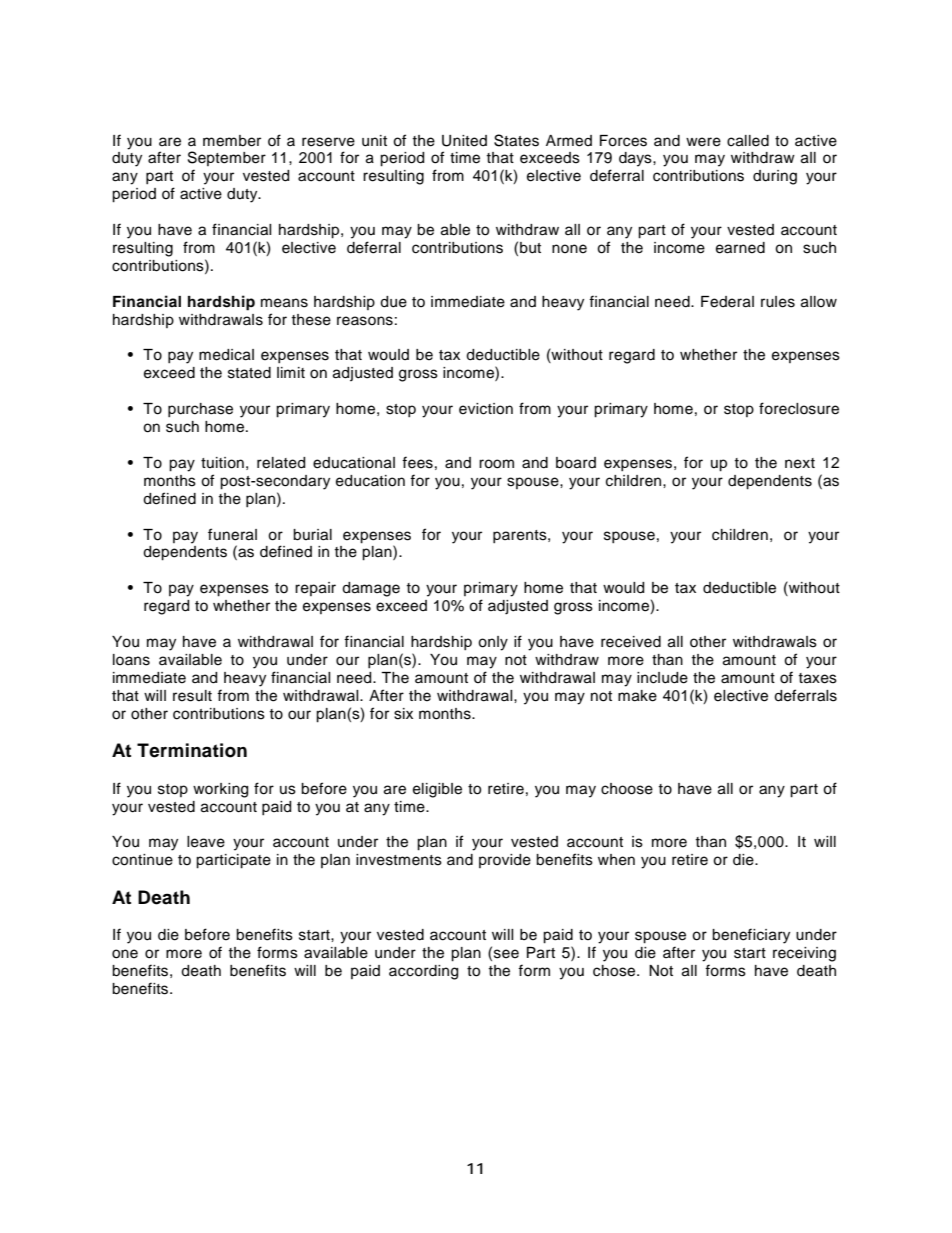 The image size is (952, 1233). I want to click on continue, so click(142, 860).
